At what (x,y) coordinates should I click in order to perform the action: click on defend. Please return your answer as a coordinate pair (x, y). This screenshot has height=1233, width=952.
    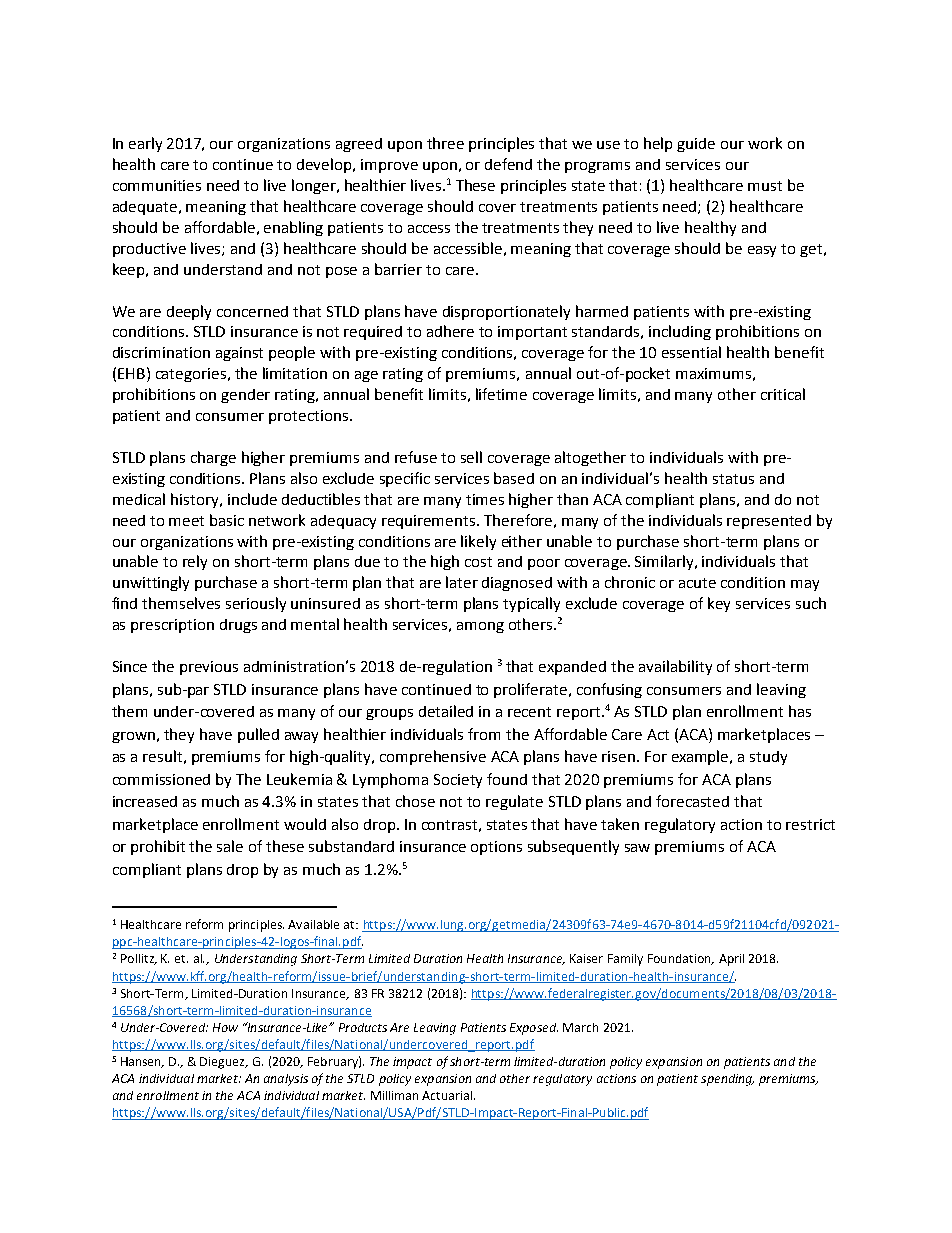
    Looking at the image, I should click on (508, 164).
